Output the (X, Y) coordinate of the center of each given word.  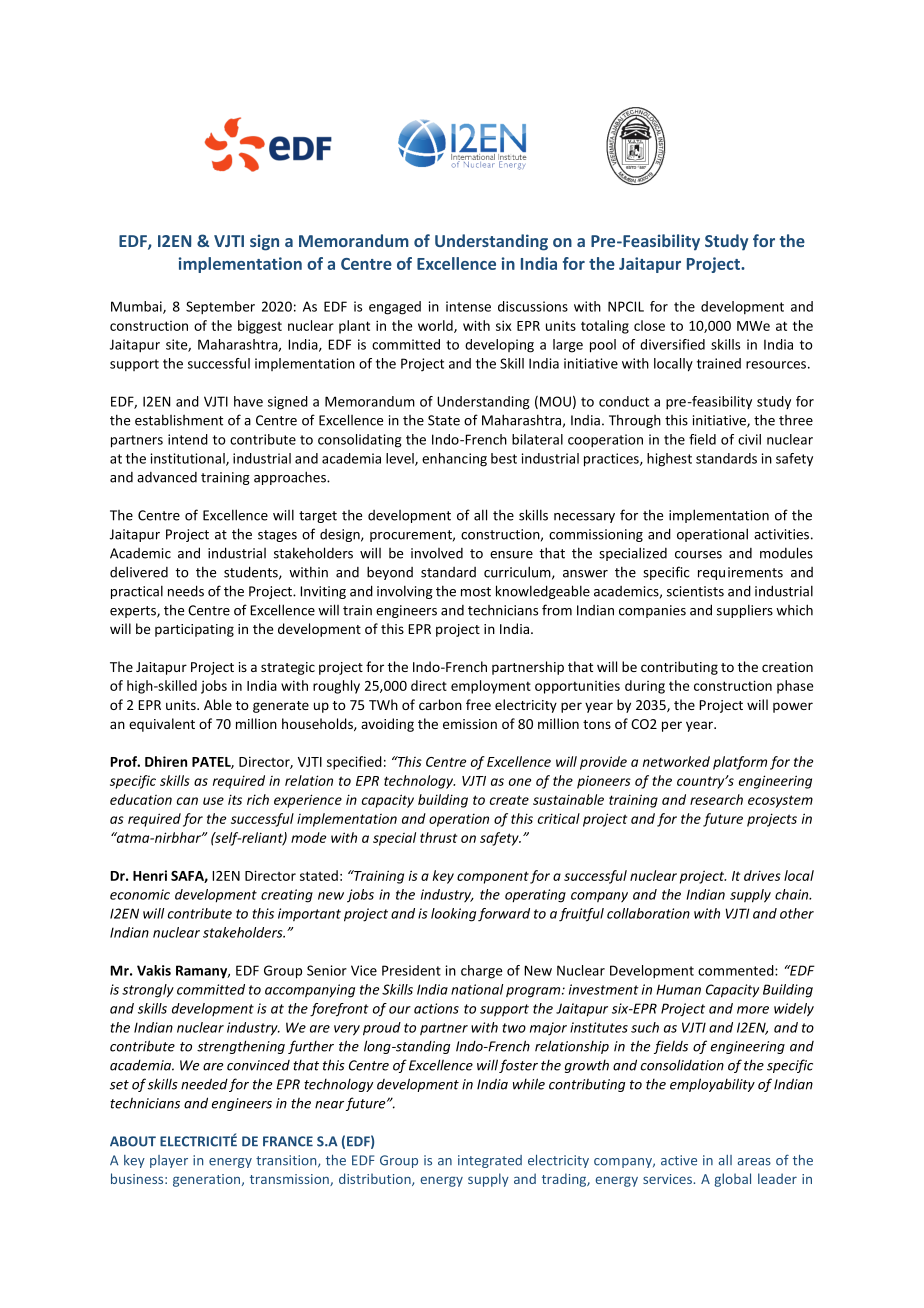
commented (737, 970)
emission (470, 724)
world (436, 326)
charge (481, 972)
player (169, 1161)
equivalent (162, 725)
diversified (672, 344)
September (220, 308)
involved (437, 553)
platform (740, 763)
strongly (148, 991)
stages (277, 536)
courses (698, 555)
